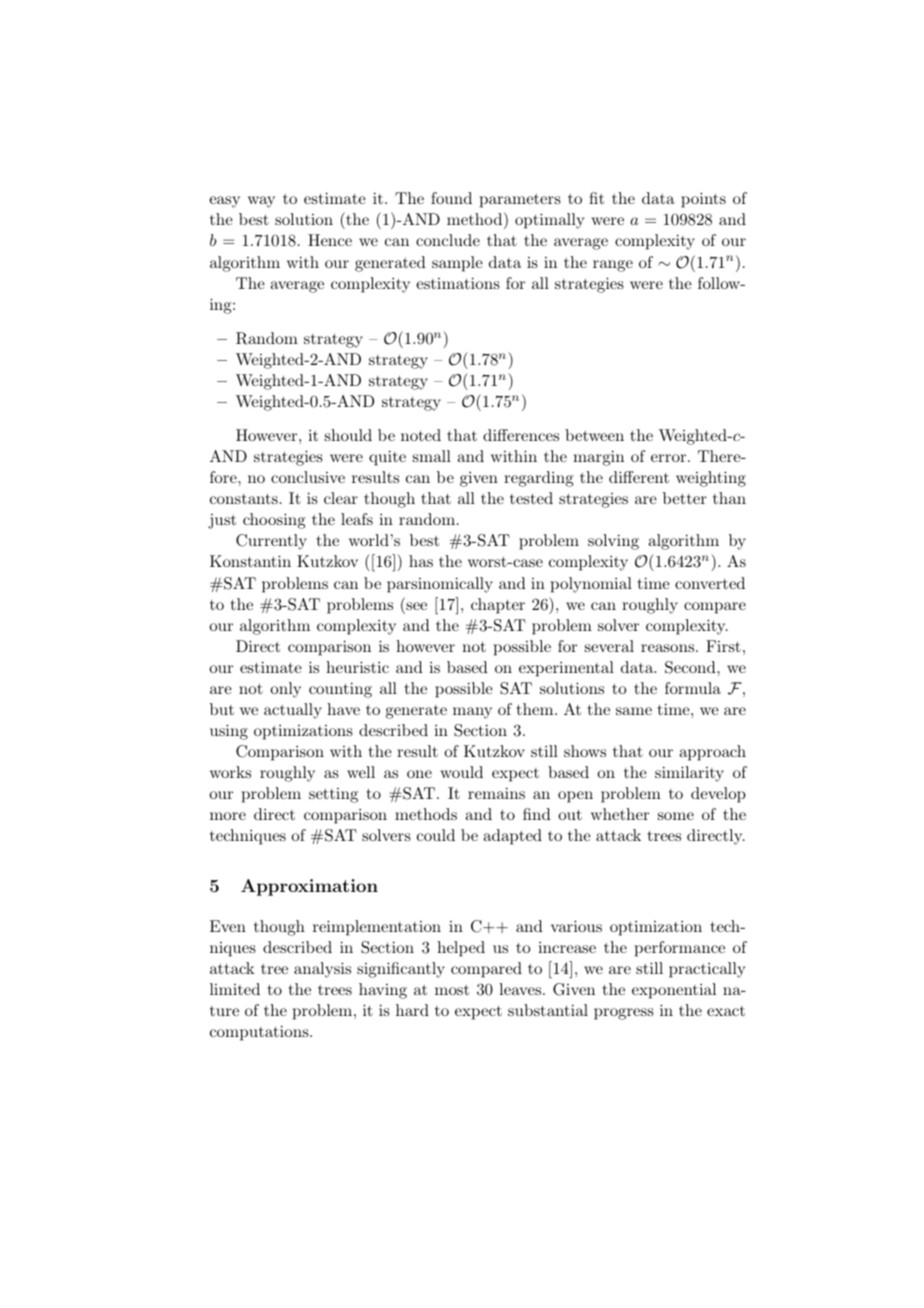 This screenshot has height=1308, width=924. I want to click on conclusive, so click(308, 477).
